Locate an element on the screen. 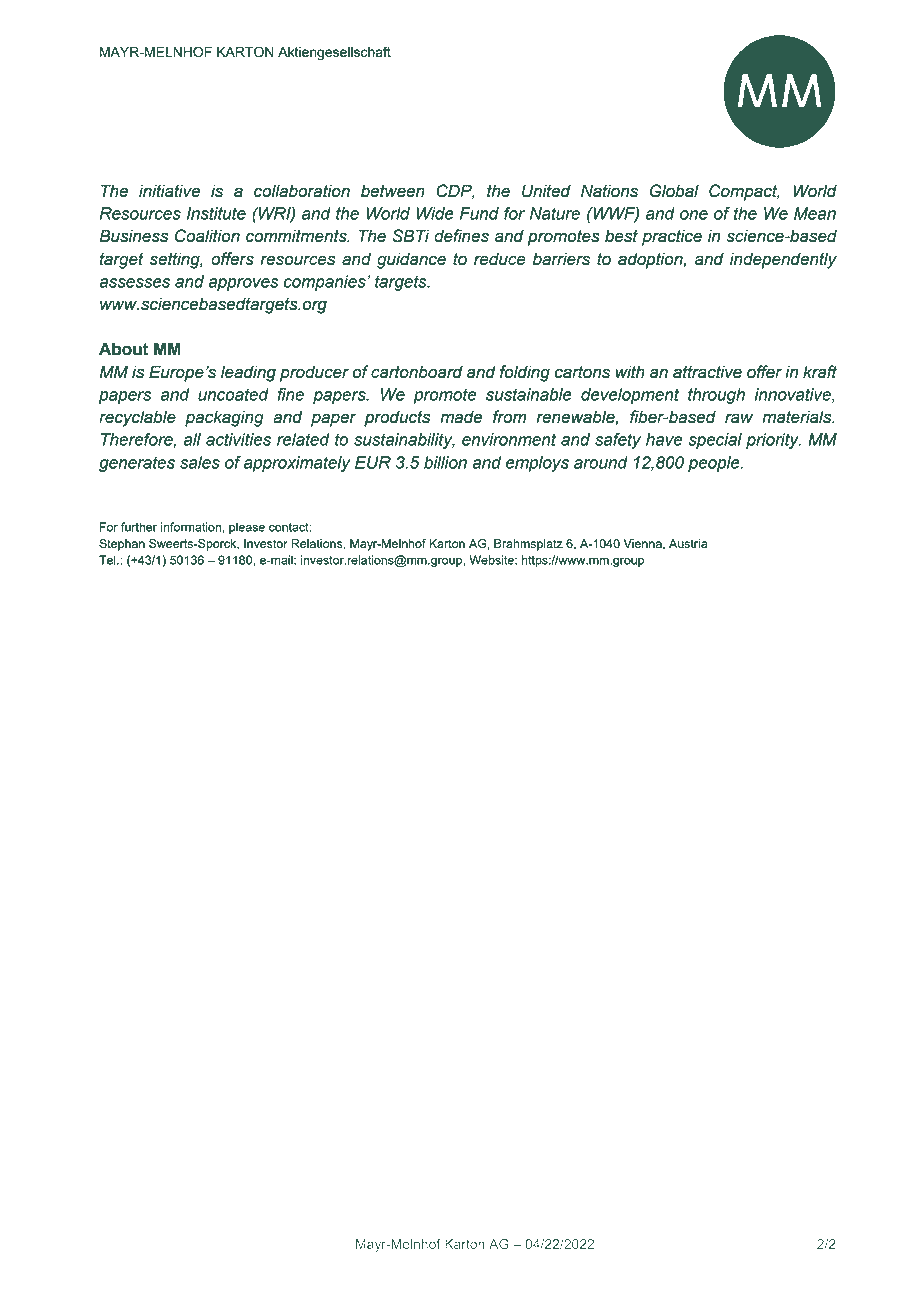 The width and height of the screenshot is (924, 1308). Austria is located at coordinates (688, 543).
